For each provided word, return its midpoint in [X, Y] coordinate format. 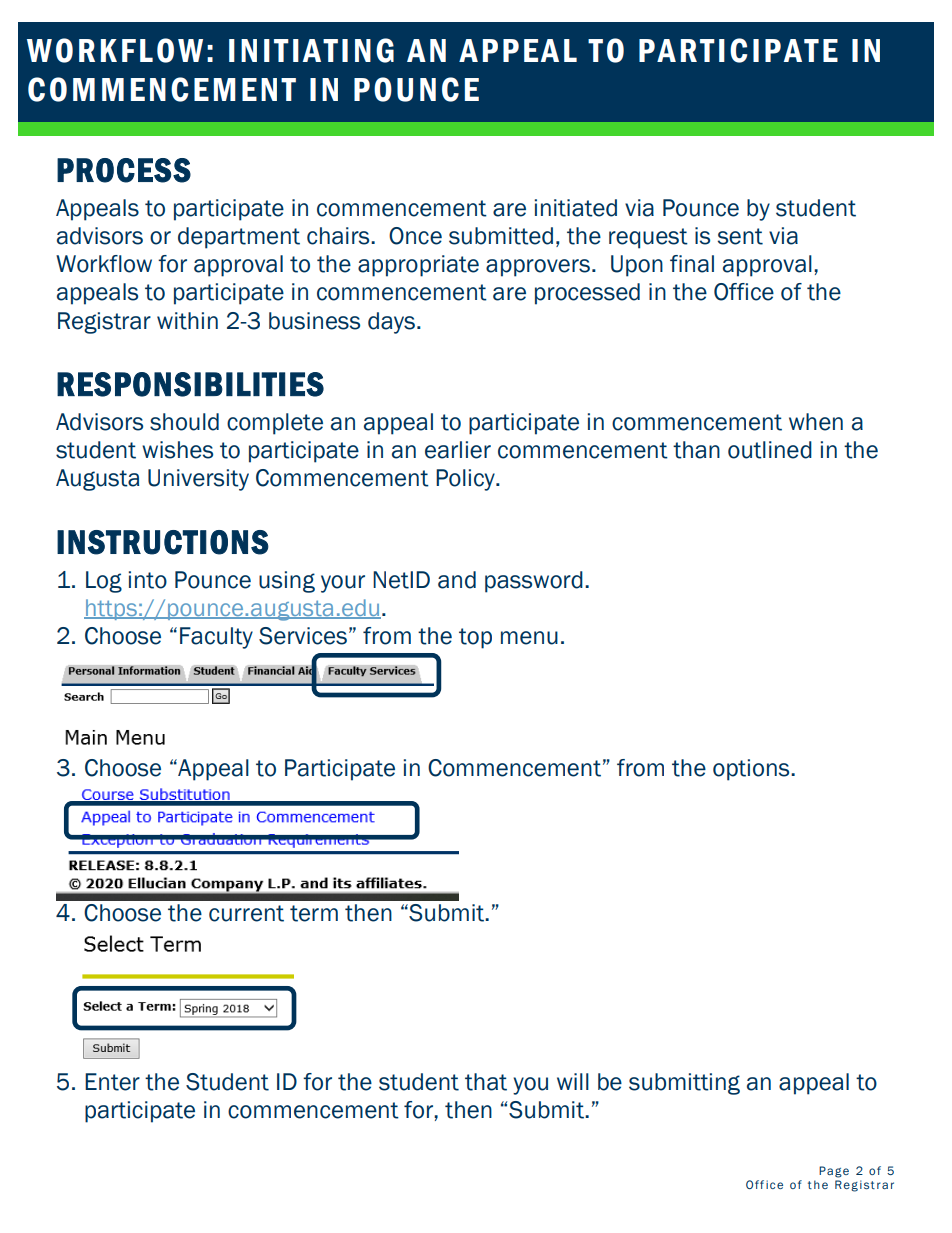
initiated [575, 208]
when [816, 422]
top [475, 638]
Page [834, 1172]
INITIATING [311, 50]
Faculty [216, 638]
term [314, 913]
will [573, 1081]
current [246, 913]
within [187, 321]
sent [740, 236]
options [752, 770]
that [486, 1082]
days [391, 323]
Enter [112, 1082]
